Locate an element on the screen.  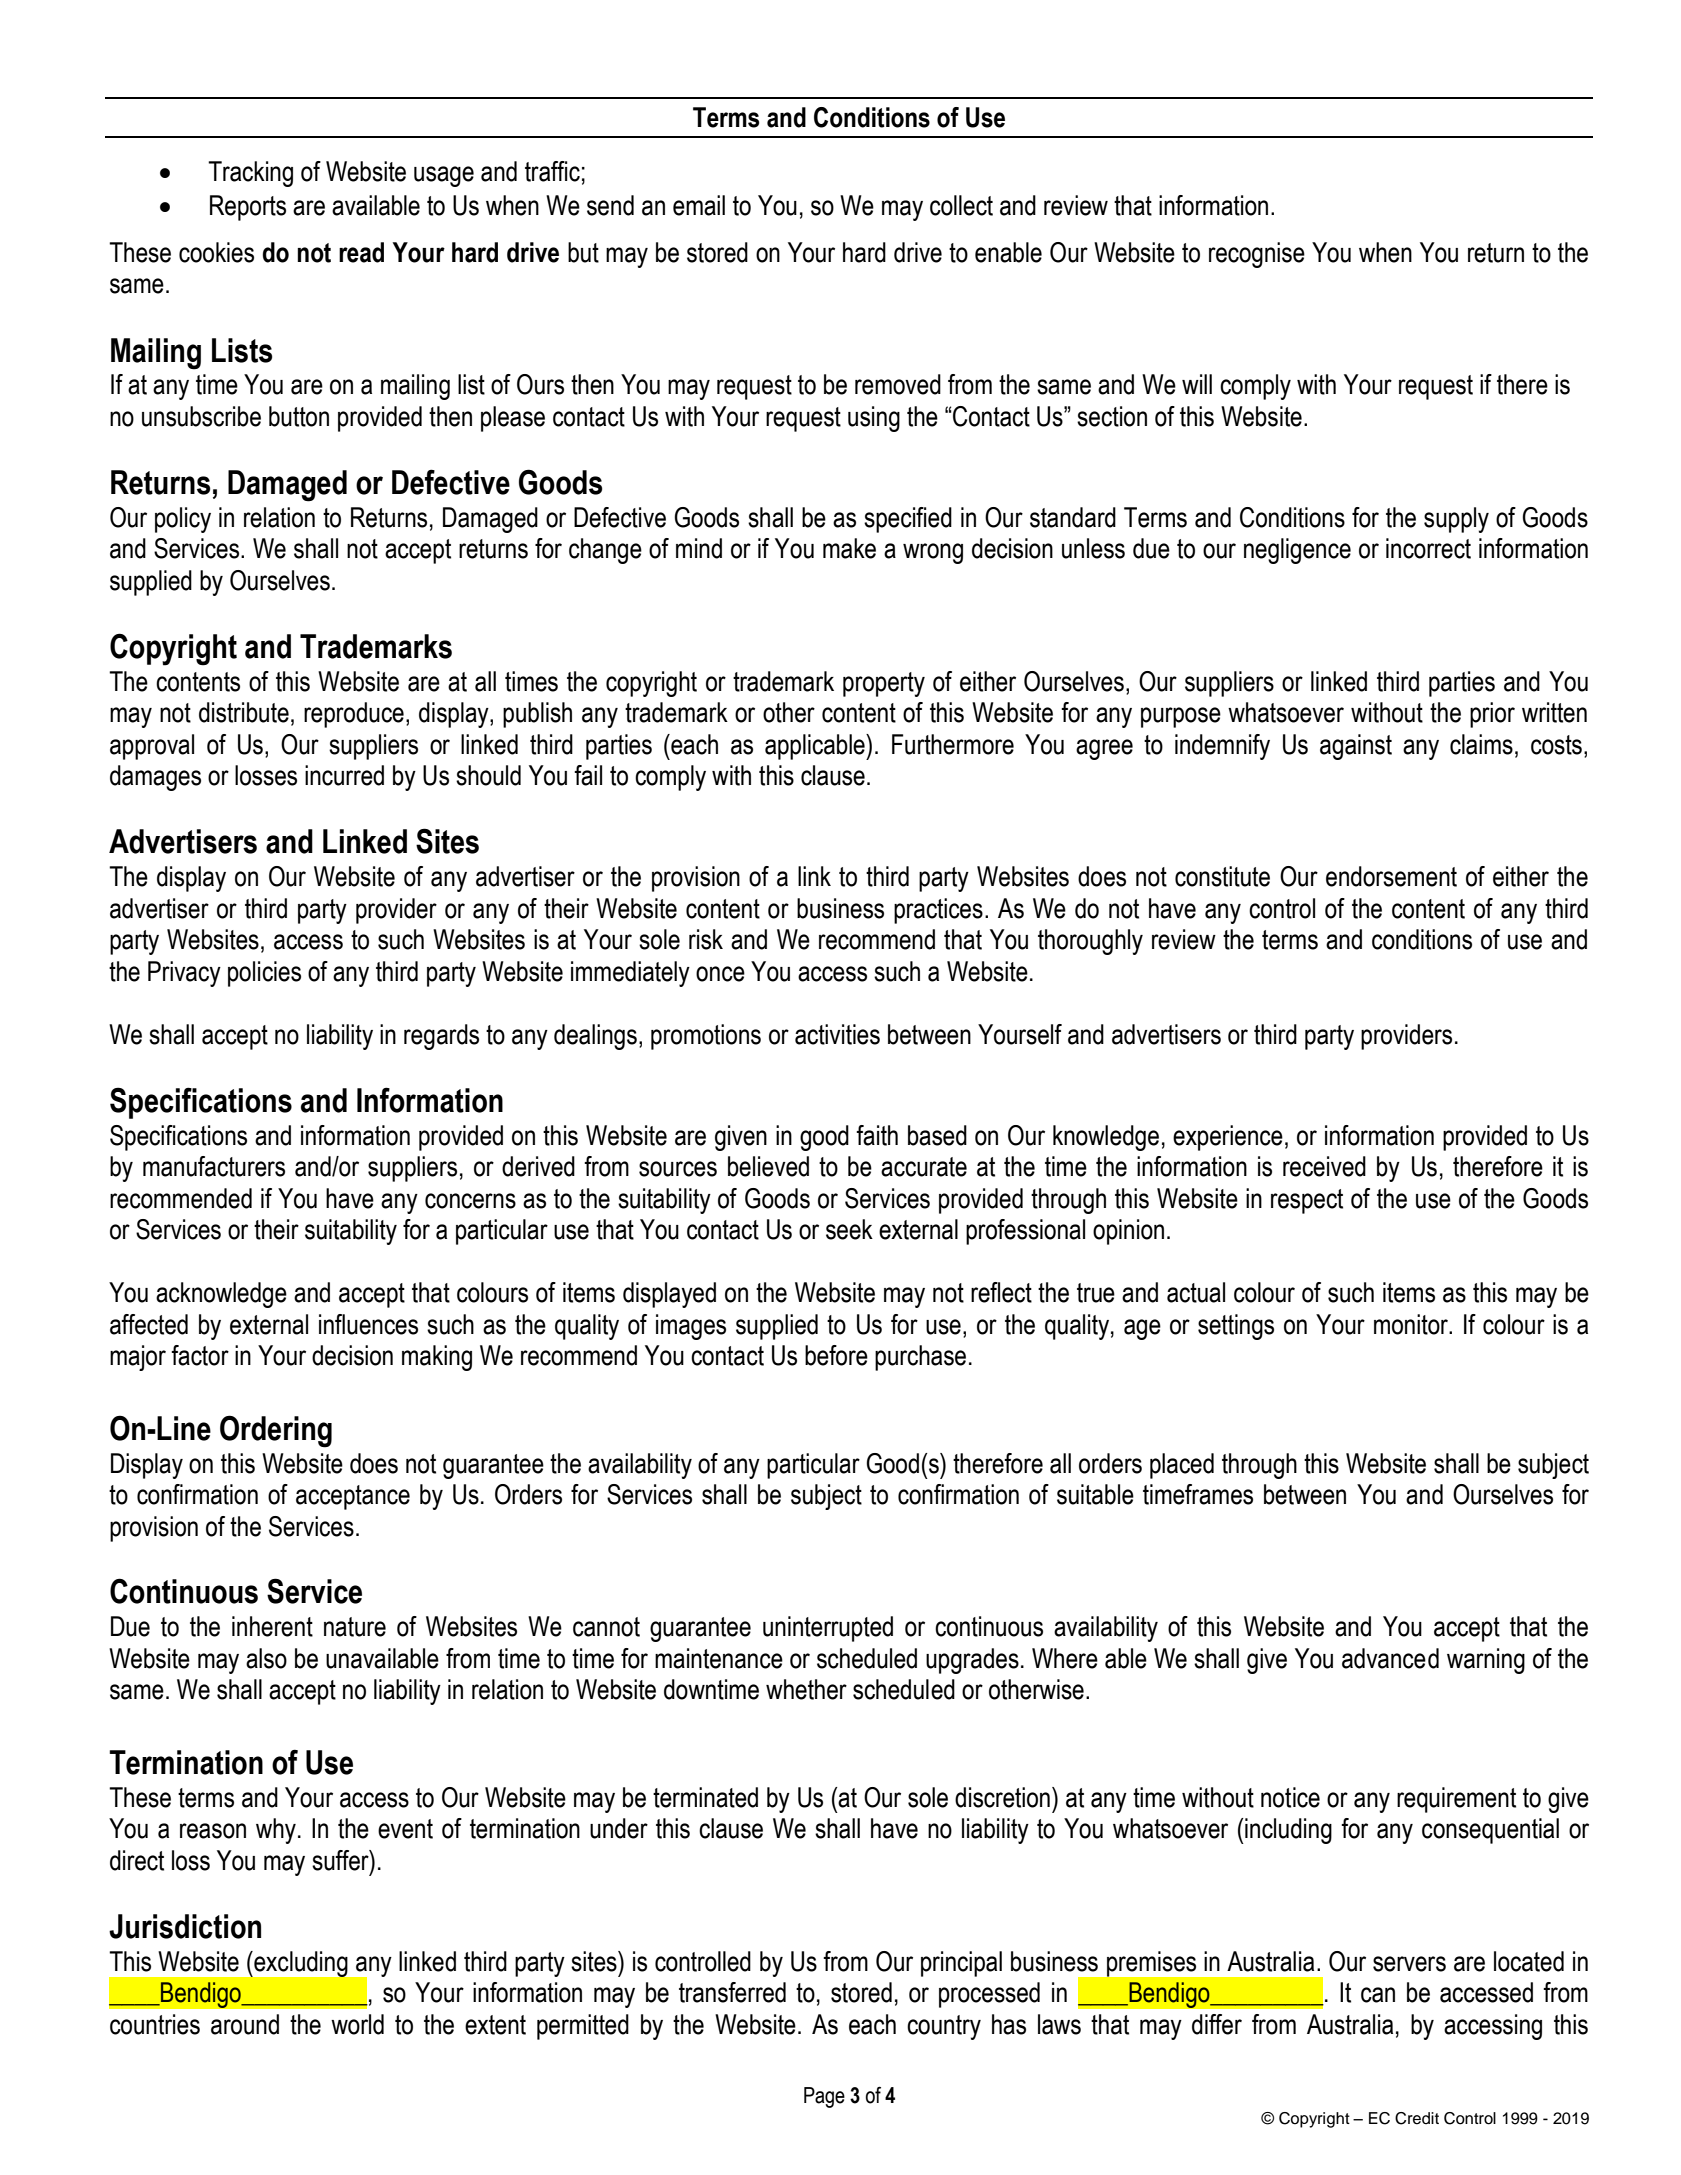
Page is located at coordinates (824, 2097).
